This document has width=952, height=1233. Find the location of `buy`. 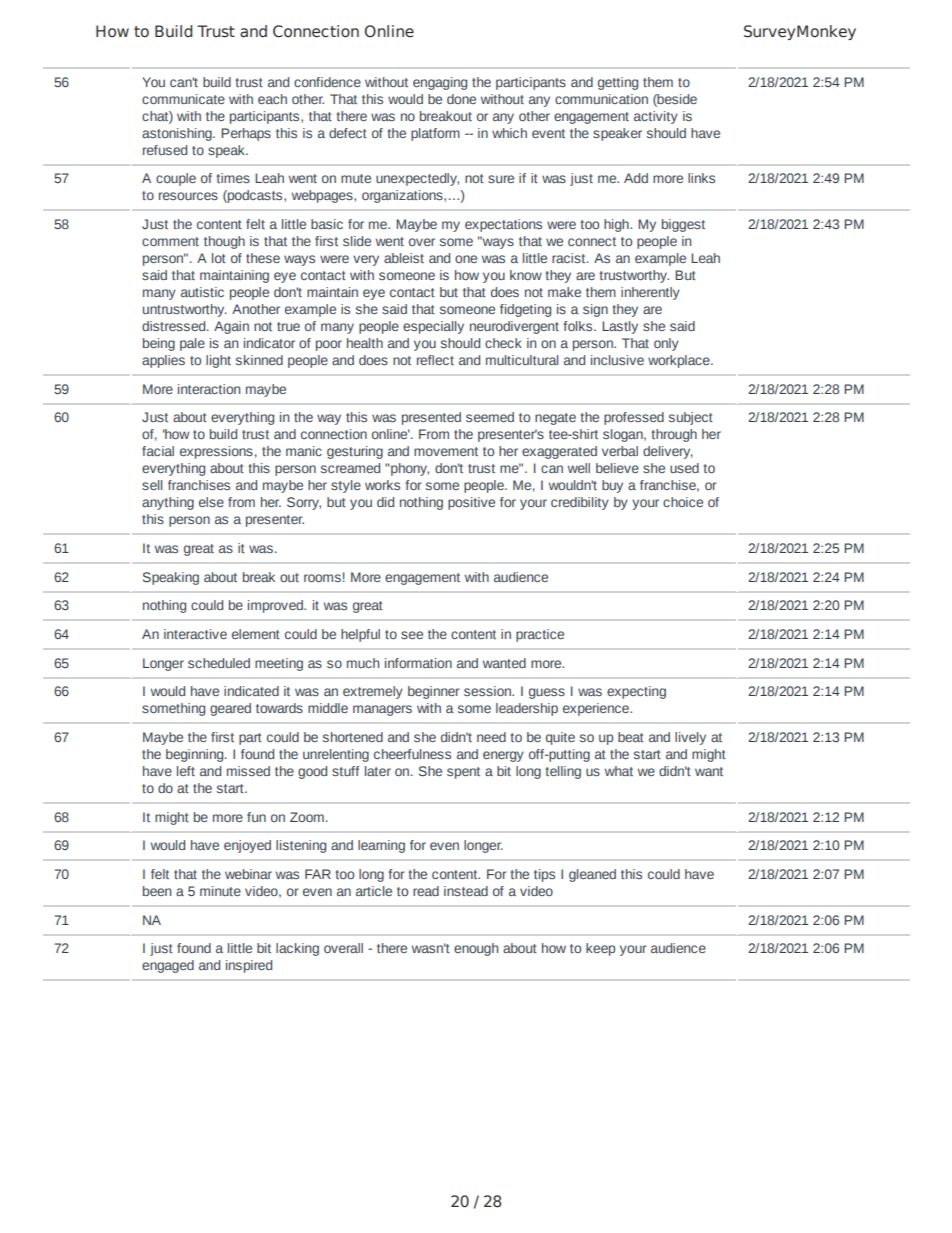

buy is located at coordinates (612, 486).
